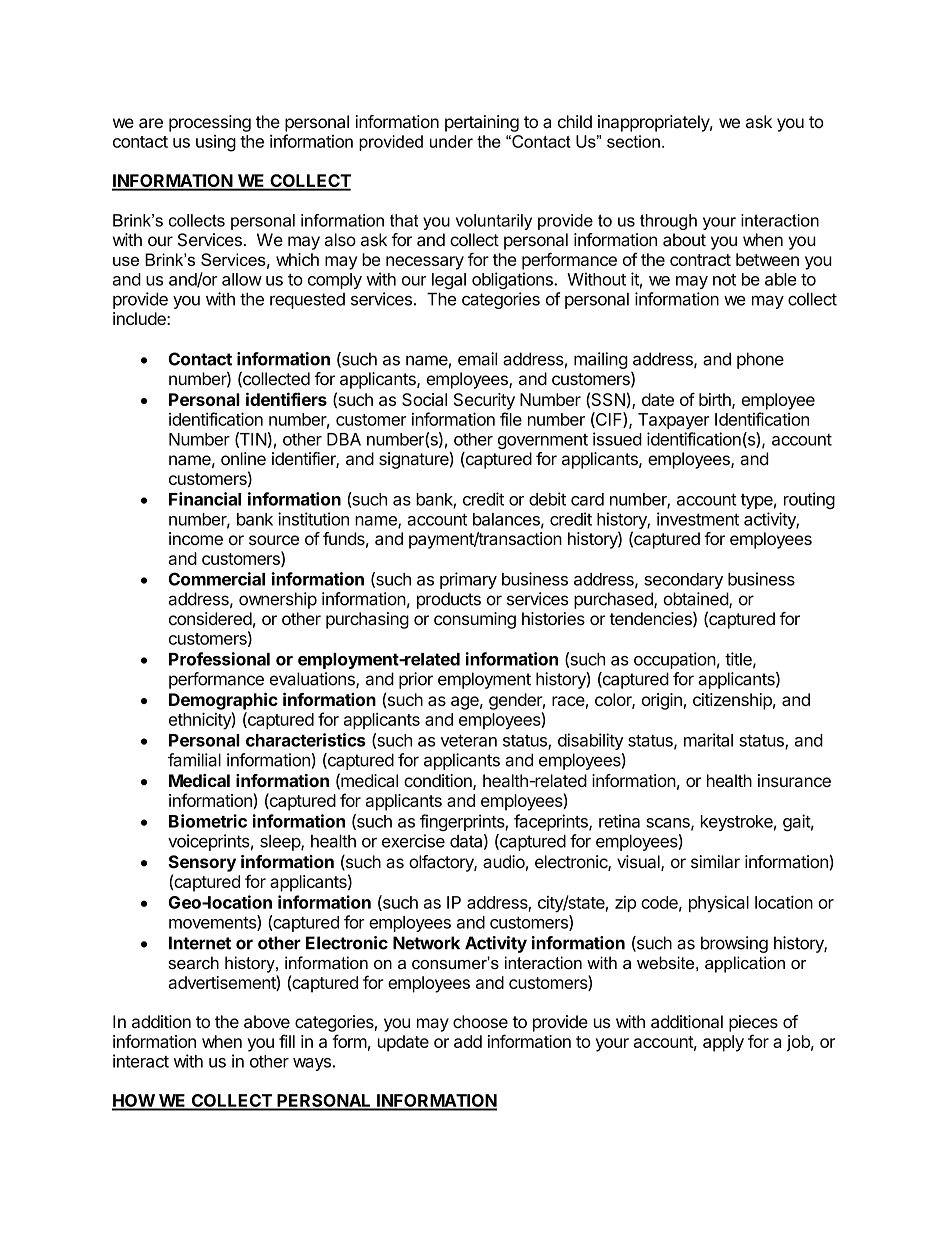  Describe the element at coordinates (708, 740) in the screenshot. I see `marital` at that location.
